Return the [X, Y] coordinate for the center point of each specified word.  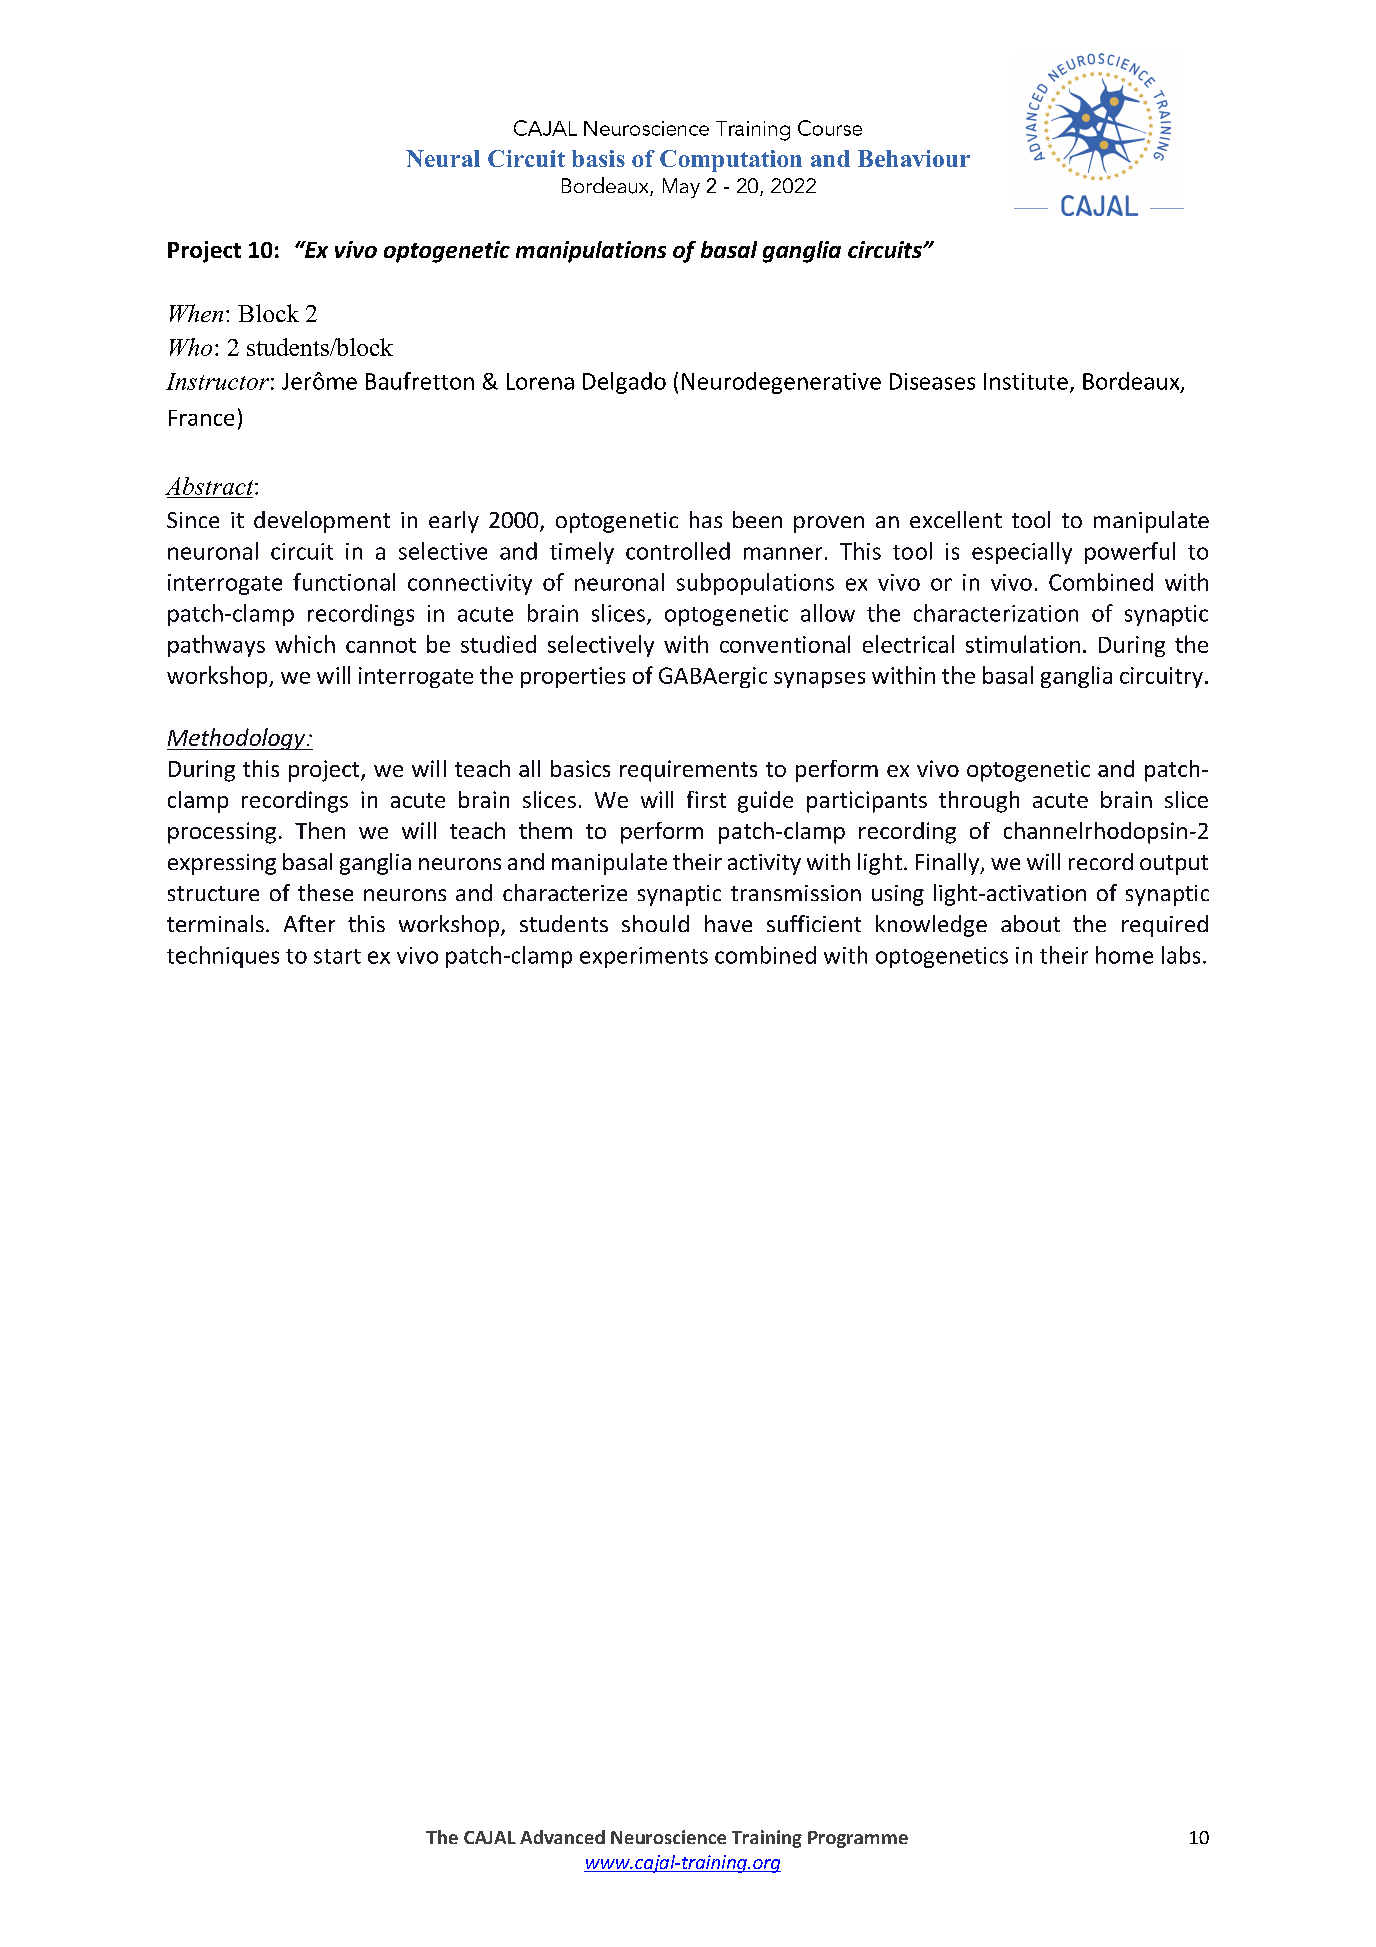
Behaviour [914, 158]
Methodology [237, 739]
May [681, 188]
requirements [688, 771]
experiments [644, 957]
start [337, 956]
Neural [443, 158]
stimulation [1023, 644]
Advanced [562, 1837]
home [1124, 955]
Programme [858, 1839]
